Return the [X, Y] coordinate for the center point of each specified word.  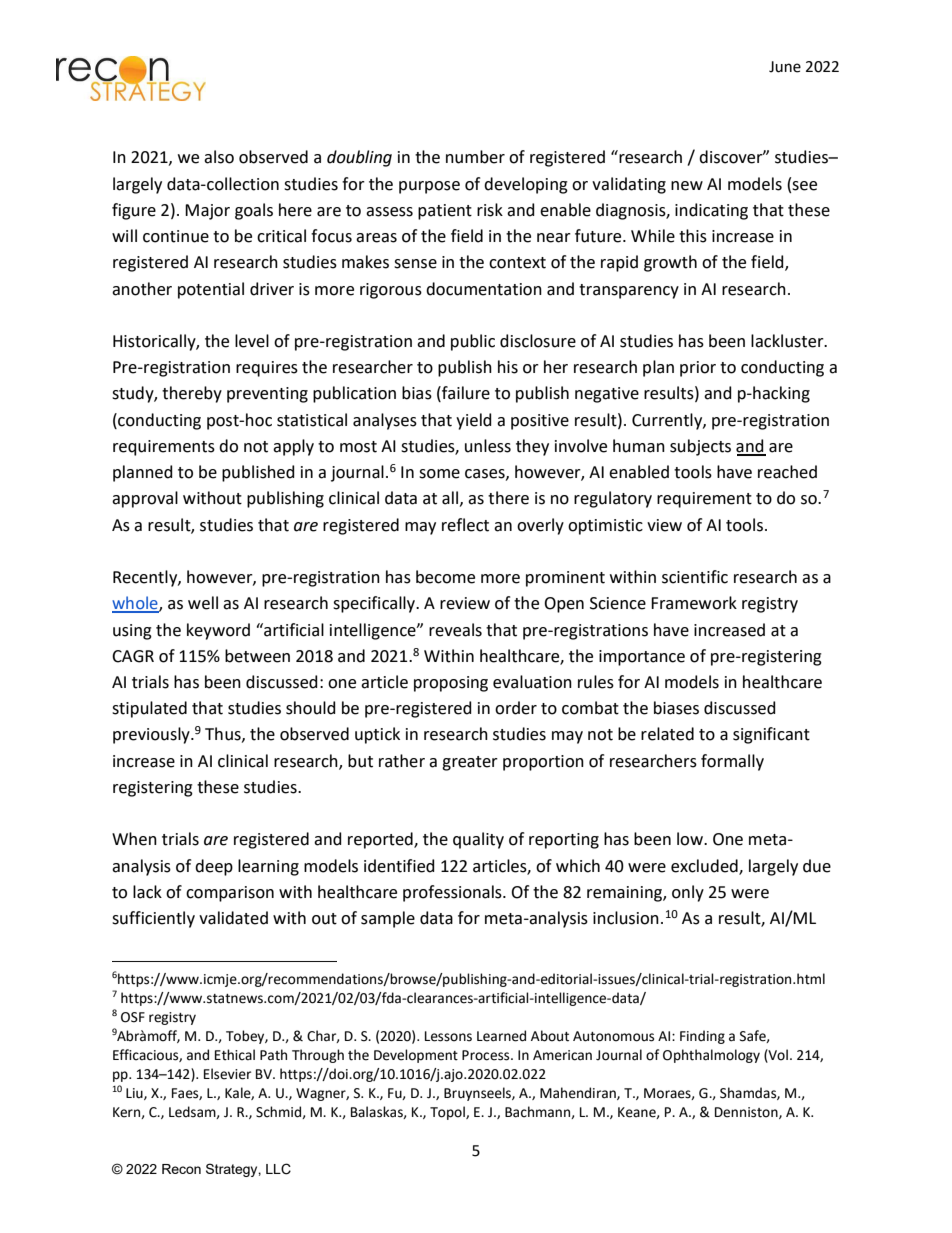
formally [732, 762]
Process [487, 1055]
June [785, 67]
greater [470, 763]
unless [488, 446]
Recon [181, 1169]
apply [293, 447]
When [134, 839]
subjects [700, 447]
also [219, 157]
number [475, 157]
